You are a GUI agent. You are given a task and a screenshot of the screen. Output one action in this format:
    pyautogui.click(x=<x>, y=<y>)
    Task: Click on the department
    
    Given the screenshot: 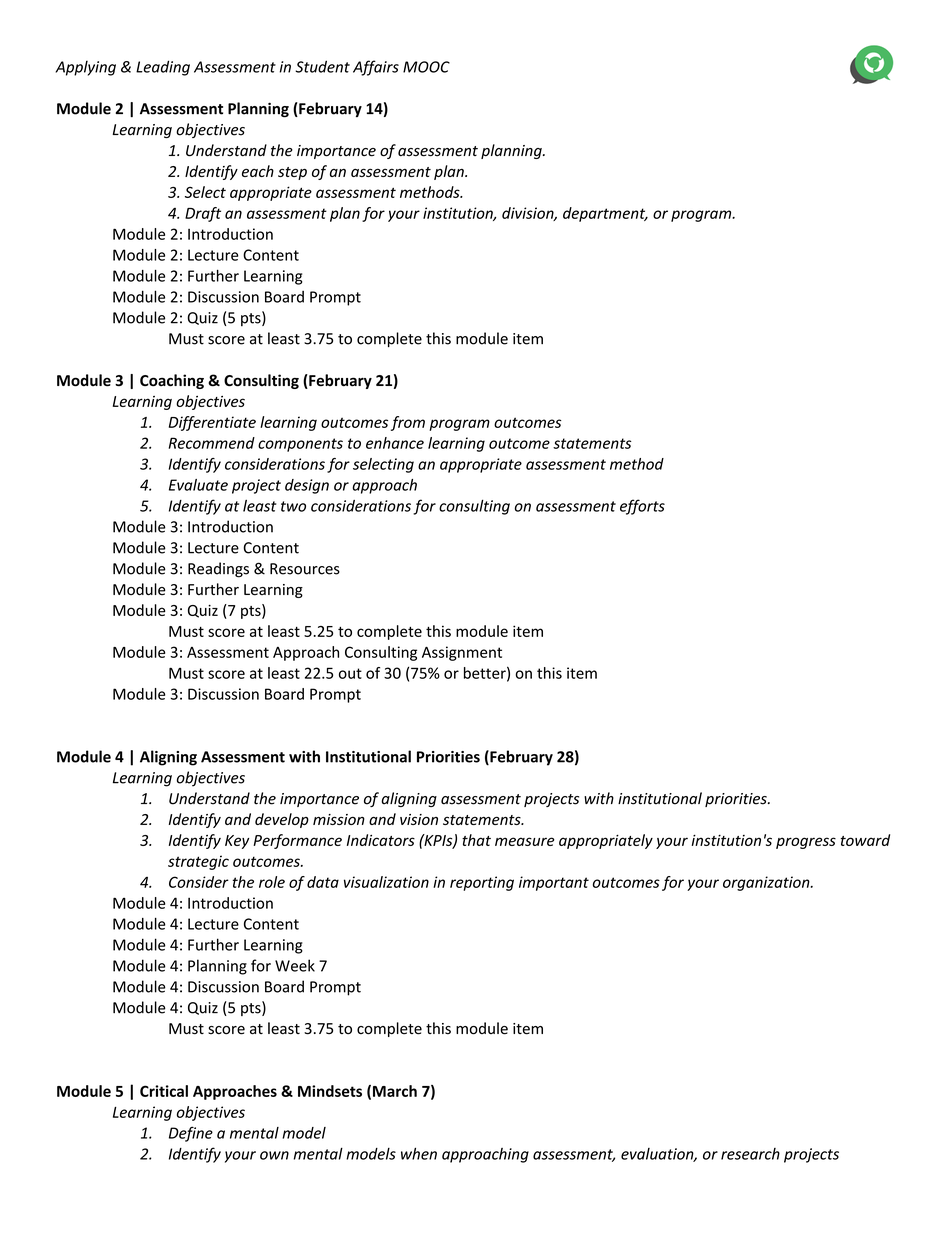 What is the action you would take?
    pyautogui.click(x=605, y=214)
